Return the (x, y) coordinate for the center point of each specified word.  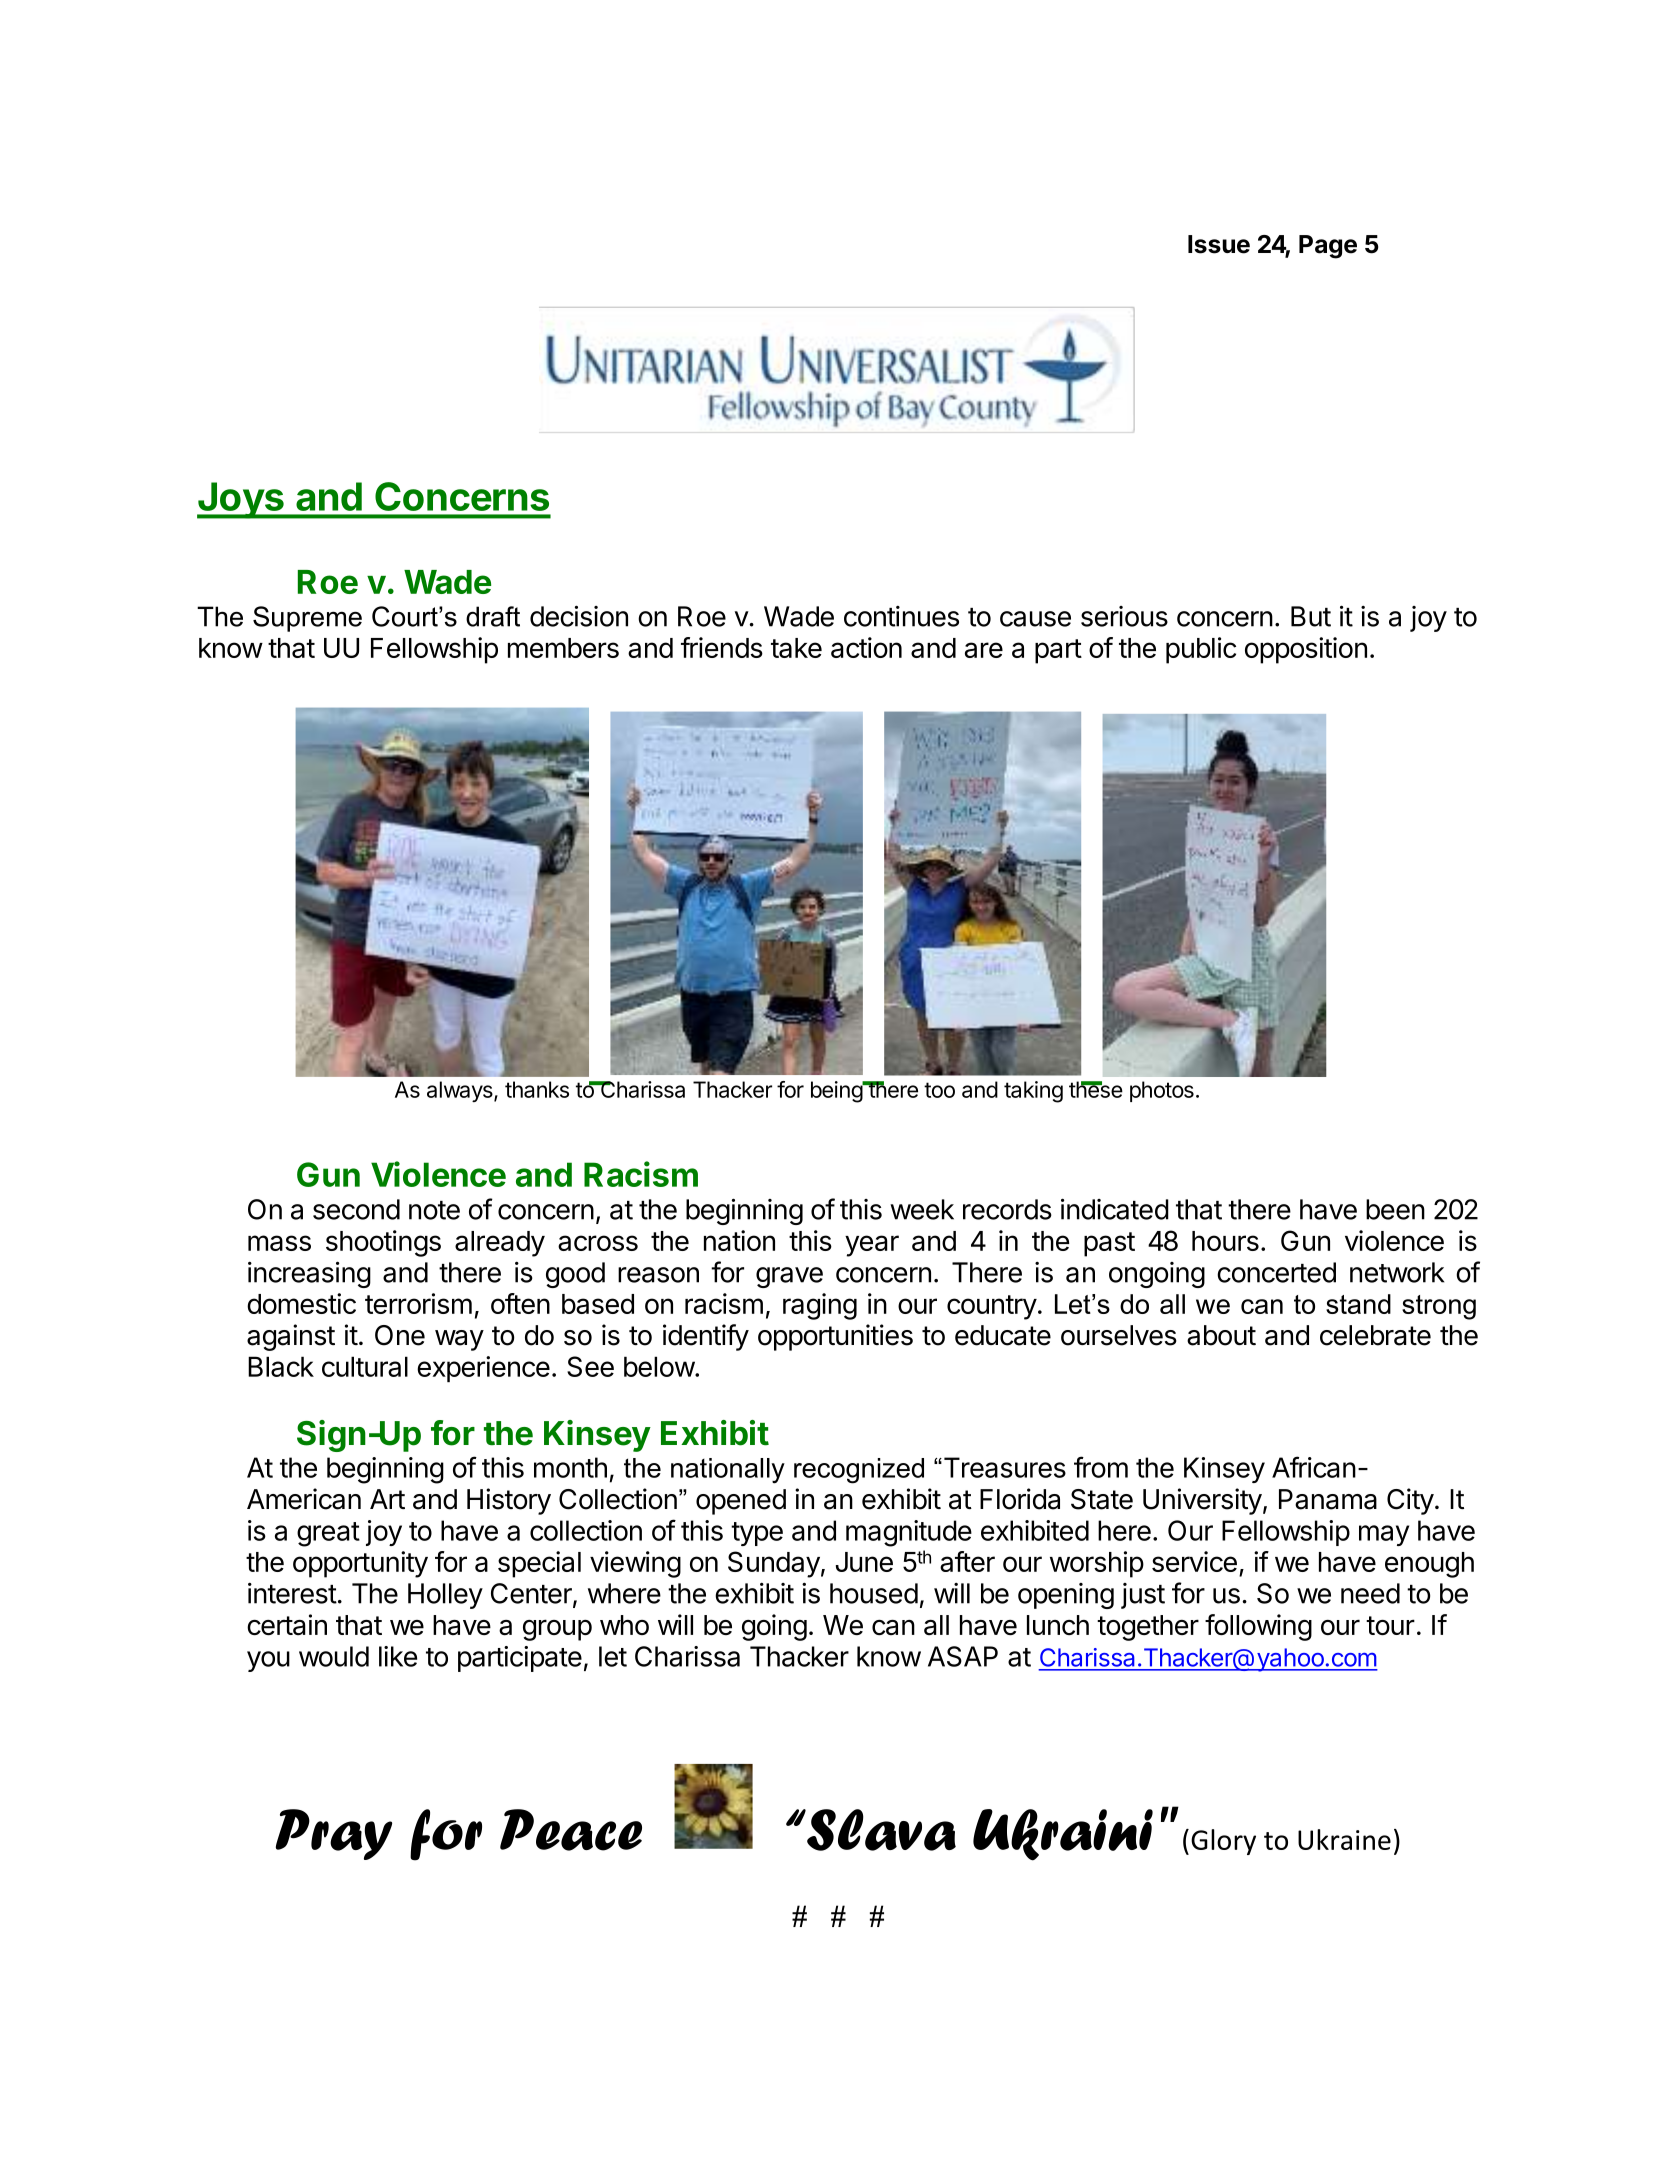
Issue (1219, 244)
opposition (1306, 650)
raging (820, 1306)
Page (1328, 247)
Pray (334, 1834)
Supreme (307, 619)
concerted (1276, 1272)
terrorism (418, 1303)
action (866, 647)
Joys (241, 500)
